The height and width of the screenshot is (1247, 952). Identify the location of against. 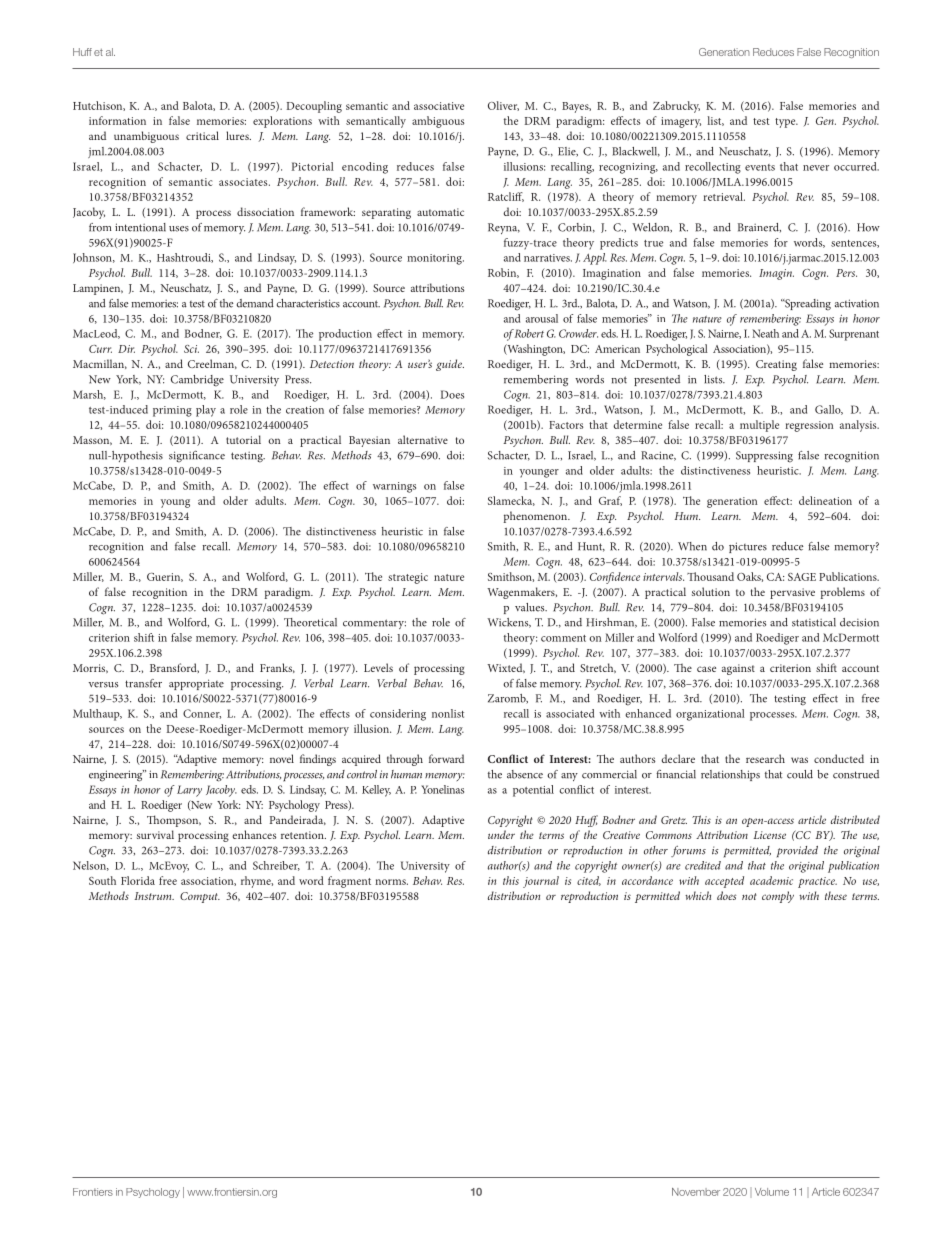
(738, 669).
